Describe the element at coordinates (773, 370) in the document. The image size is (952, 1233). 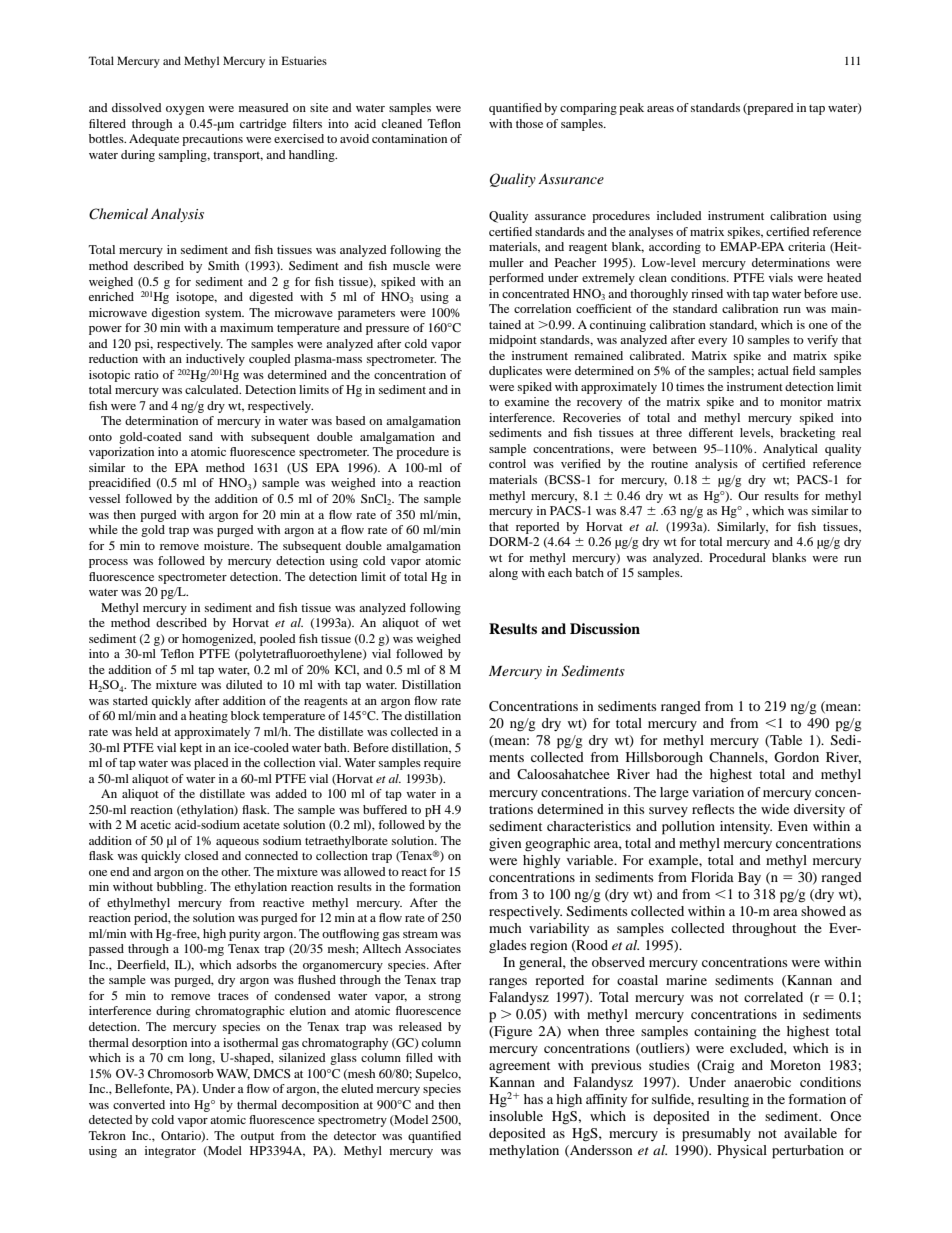
I see `actual` at that location.
